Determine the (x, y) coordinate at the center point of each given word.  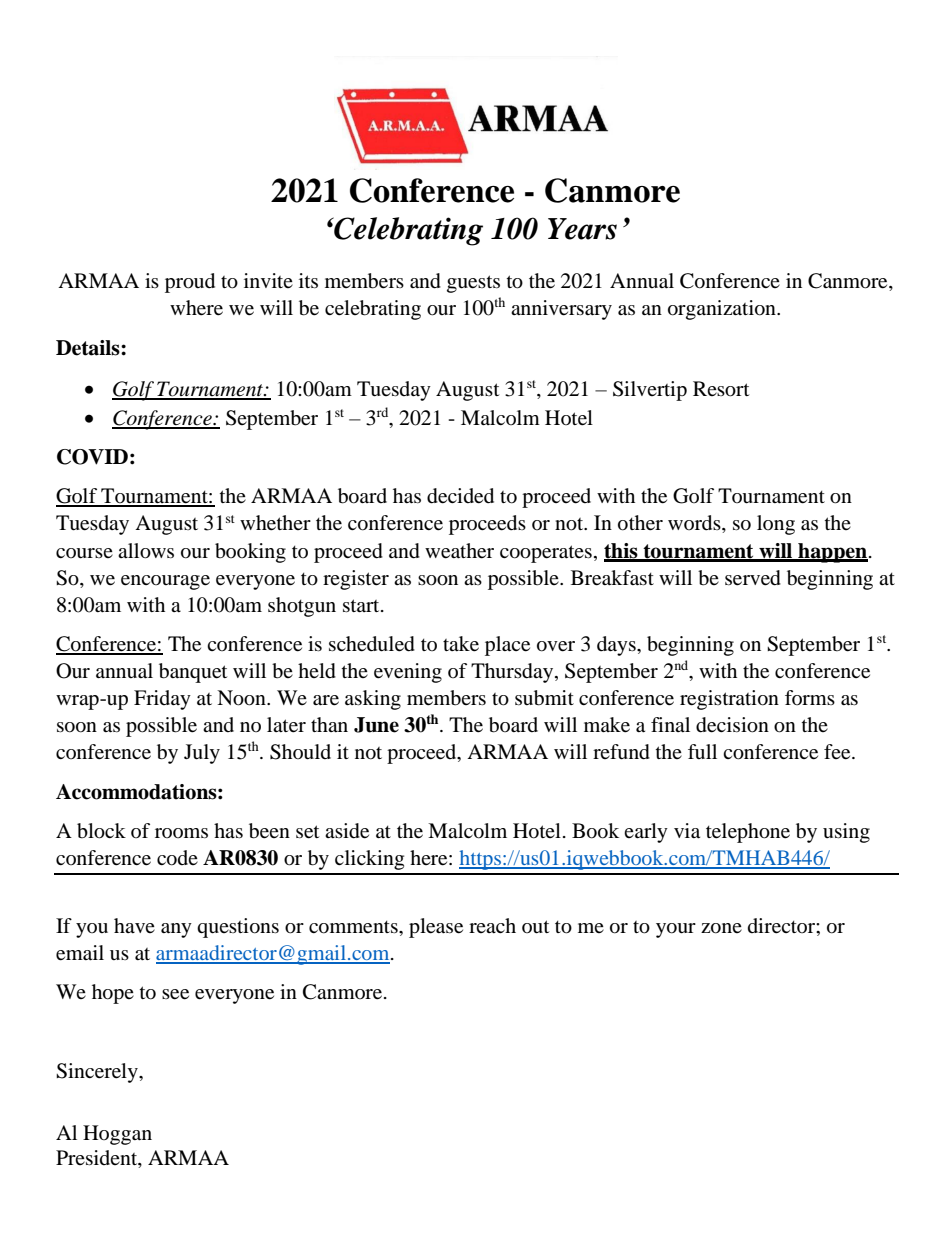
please (436, 928)
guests (473, 284)
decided (460, 496)
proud (190, 283)
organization (723, 310)
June (376, 725)
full (702, 751)
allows (146, 551)
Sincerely (98, 1073)
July (202, 754)
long (776, 525)
